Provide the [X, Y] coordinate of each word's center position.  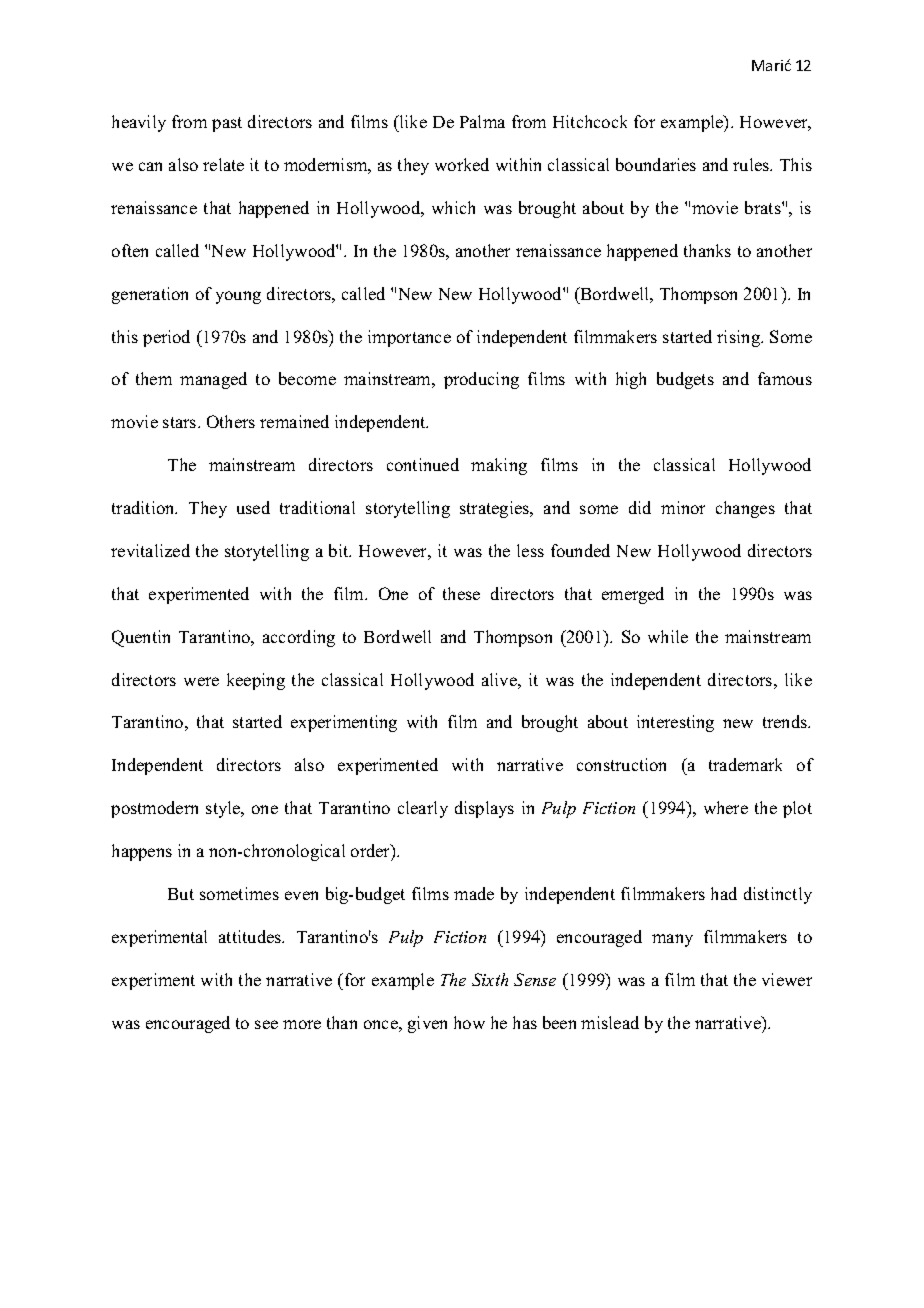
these [461, 593]
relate [223, 164]
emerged [633, 595]
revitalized [150, 550]
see [266, 1024]
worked [462, 164]
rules [752, 164]
